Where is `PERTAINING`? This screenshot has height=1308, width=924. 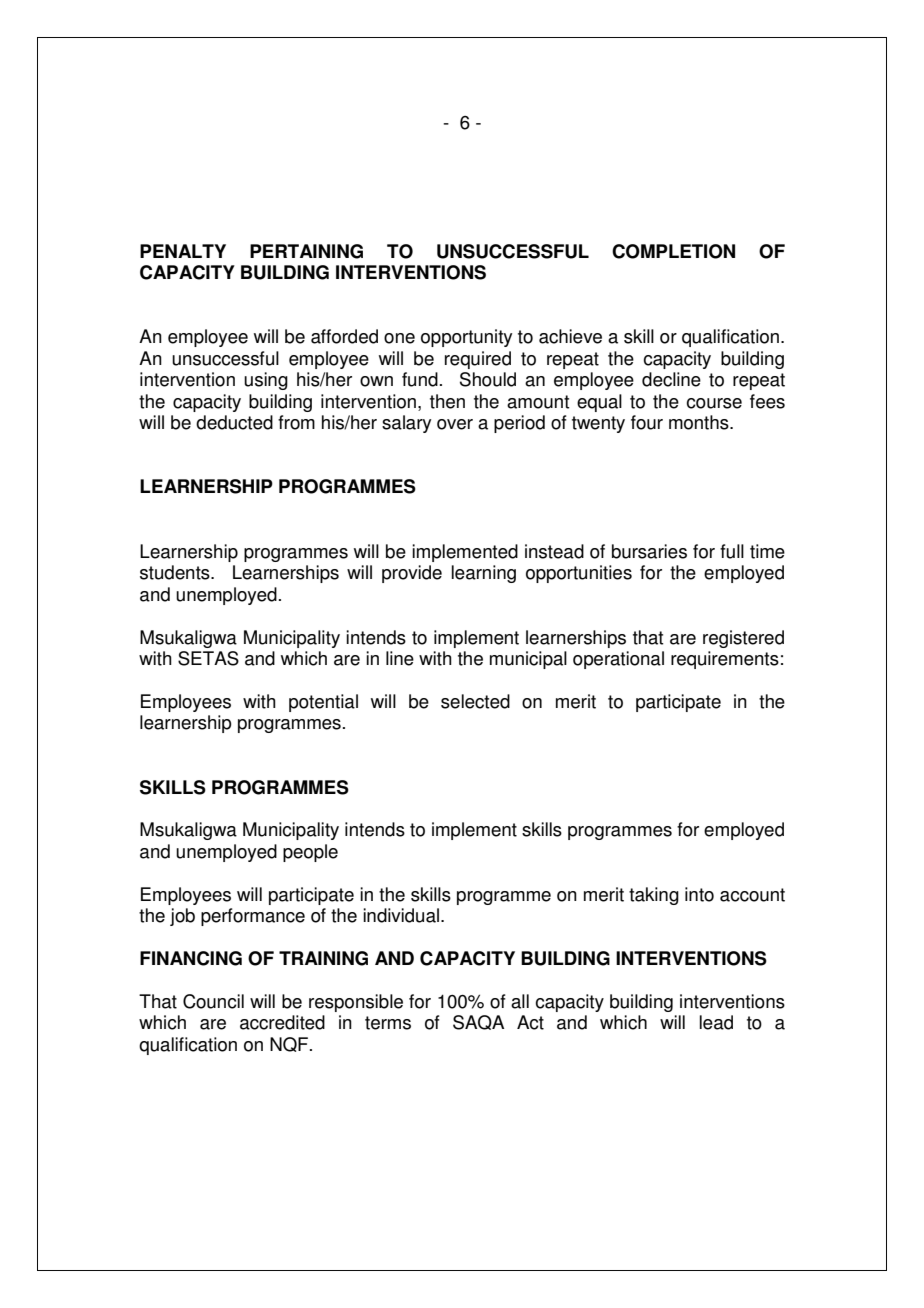
PERTAINING is located at coordinates (306, 251).
